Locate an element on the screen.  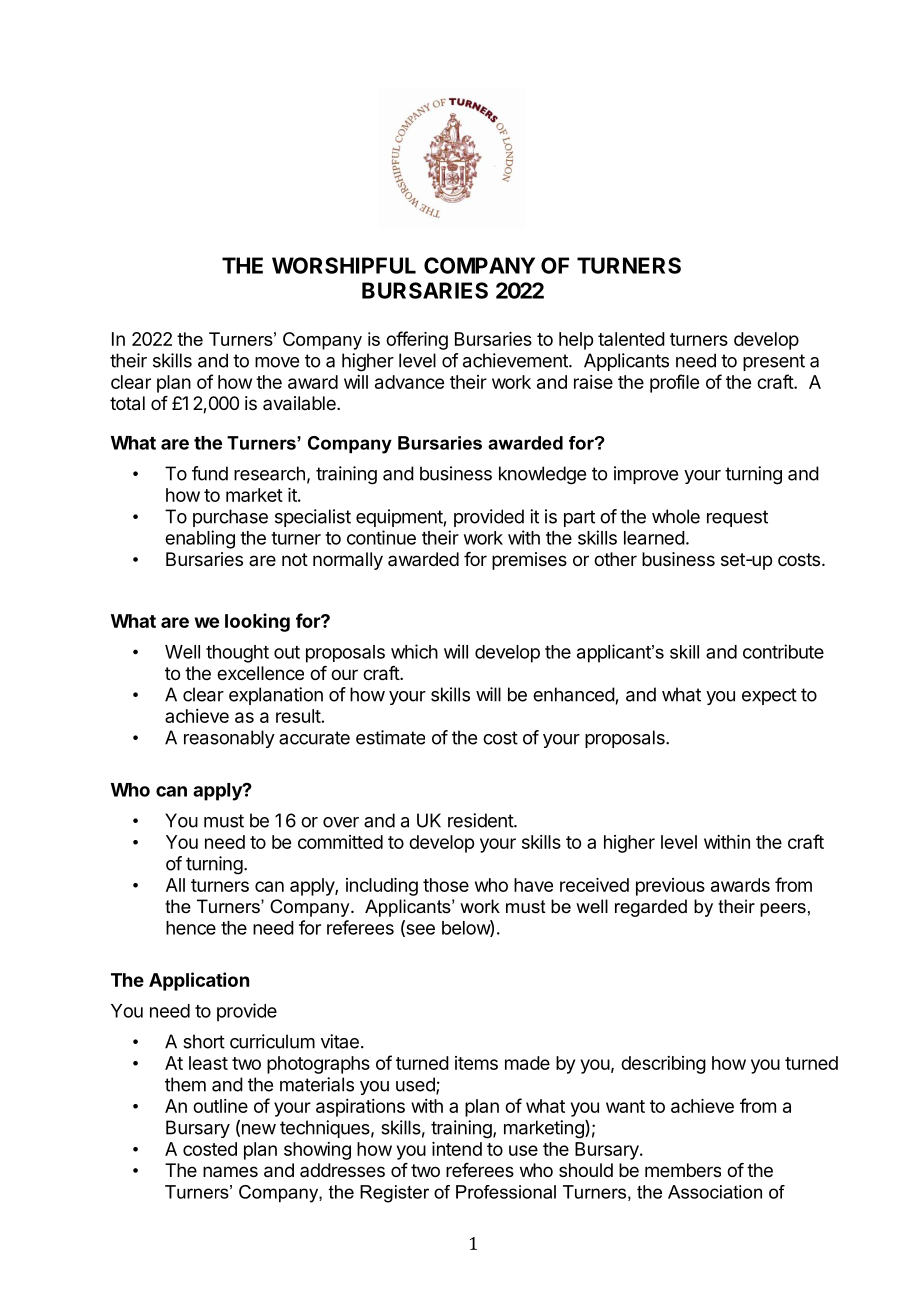
purchase is located at coordinates (230, 518).
